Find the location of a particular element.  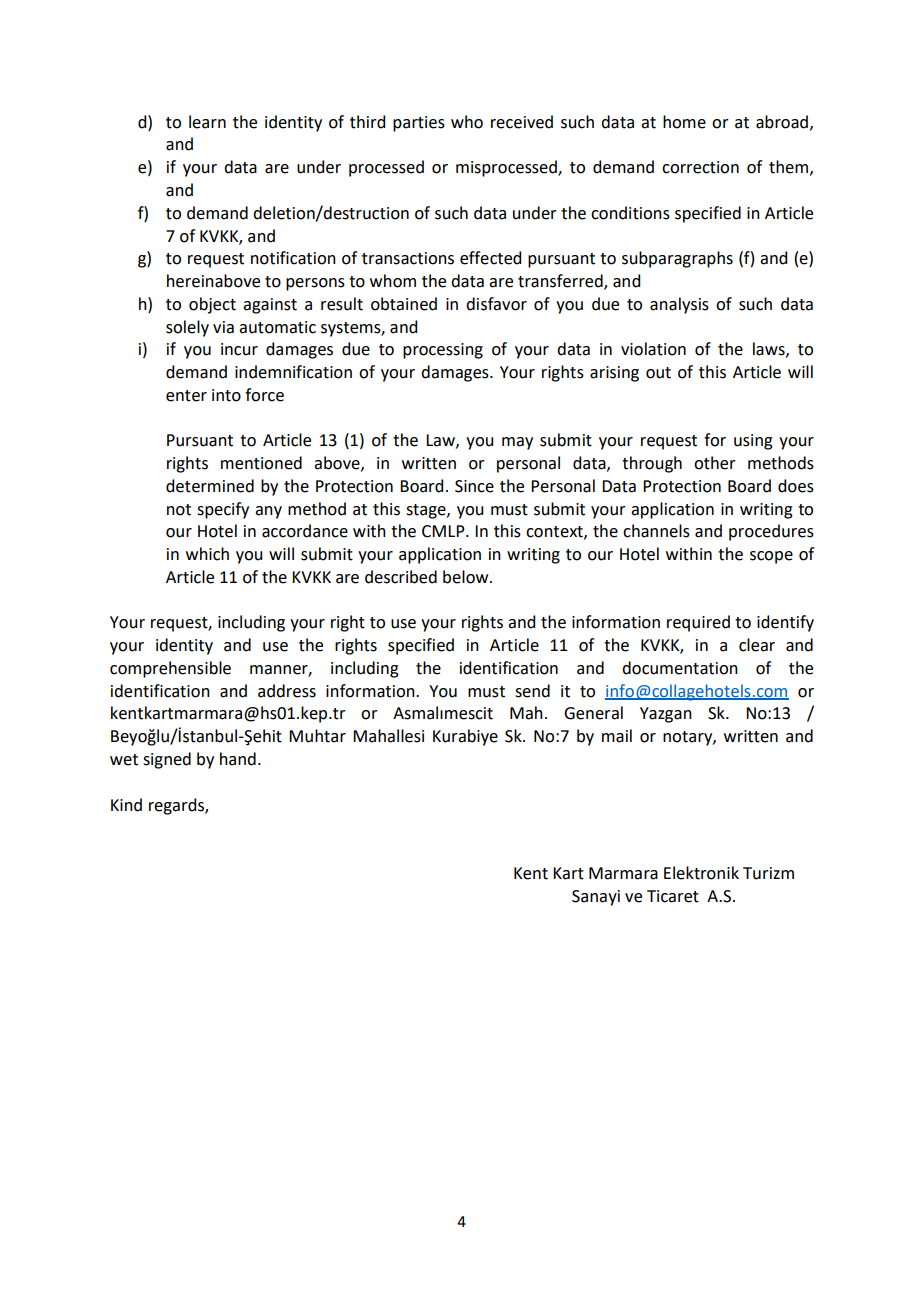

Muhtar is located at coordinates (317, 736).
